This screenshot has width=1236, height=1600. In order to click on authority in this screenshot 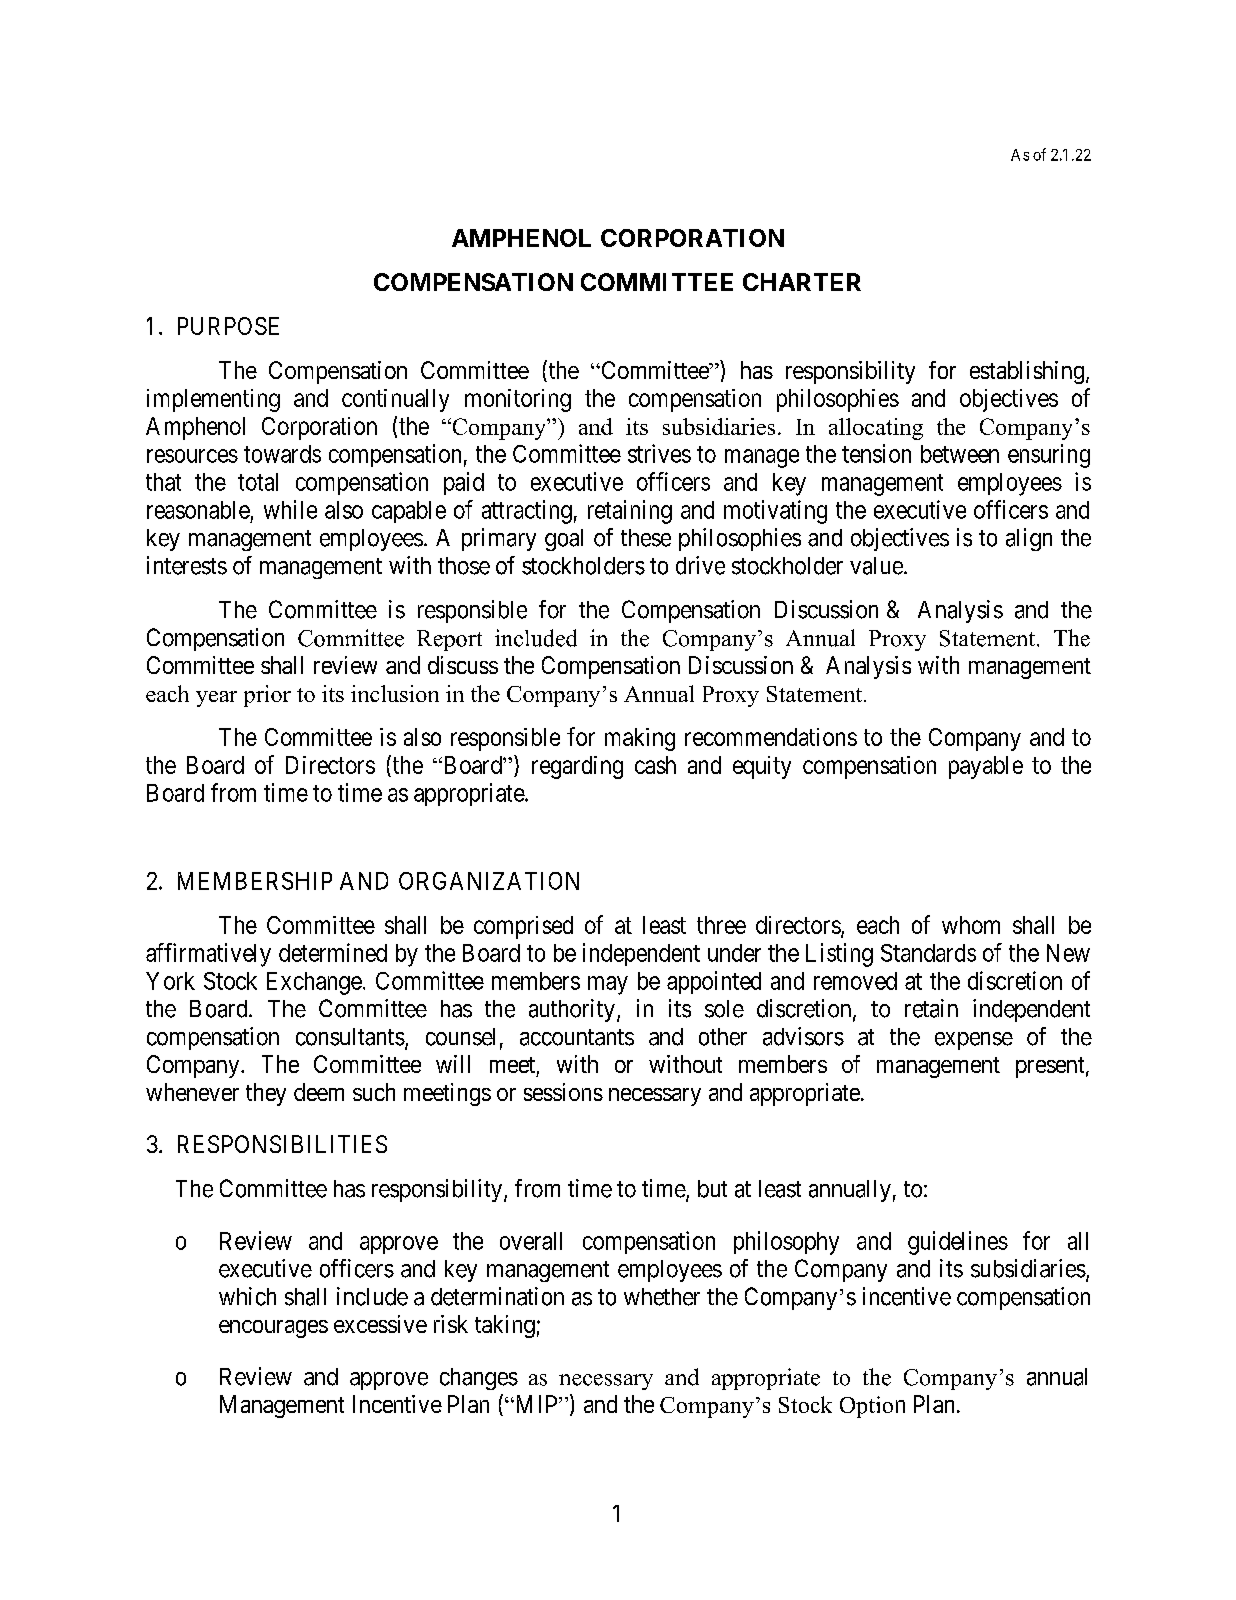, I will do `click(572, 1010)`.
